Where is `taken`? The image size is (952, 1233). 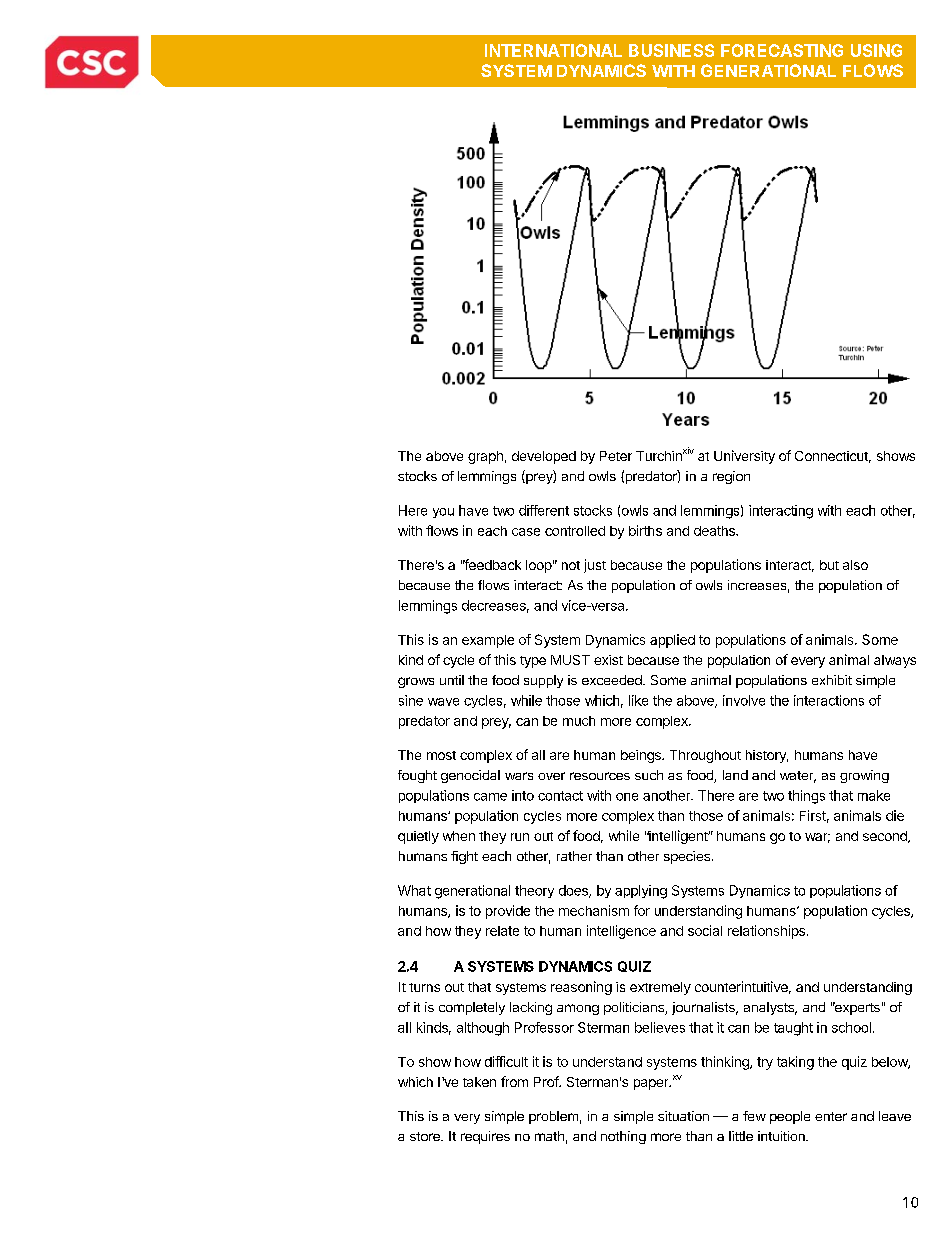
taken is located at coordinates (479, 1082).
